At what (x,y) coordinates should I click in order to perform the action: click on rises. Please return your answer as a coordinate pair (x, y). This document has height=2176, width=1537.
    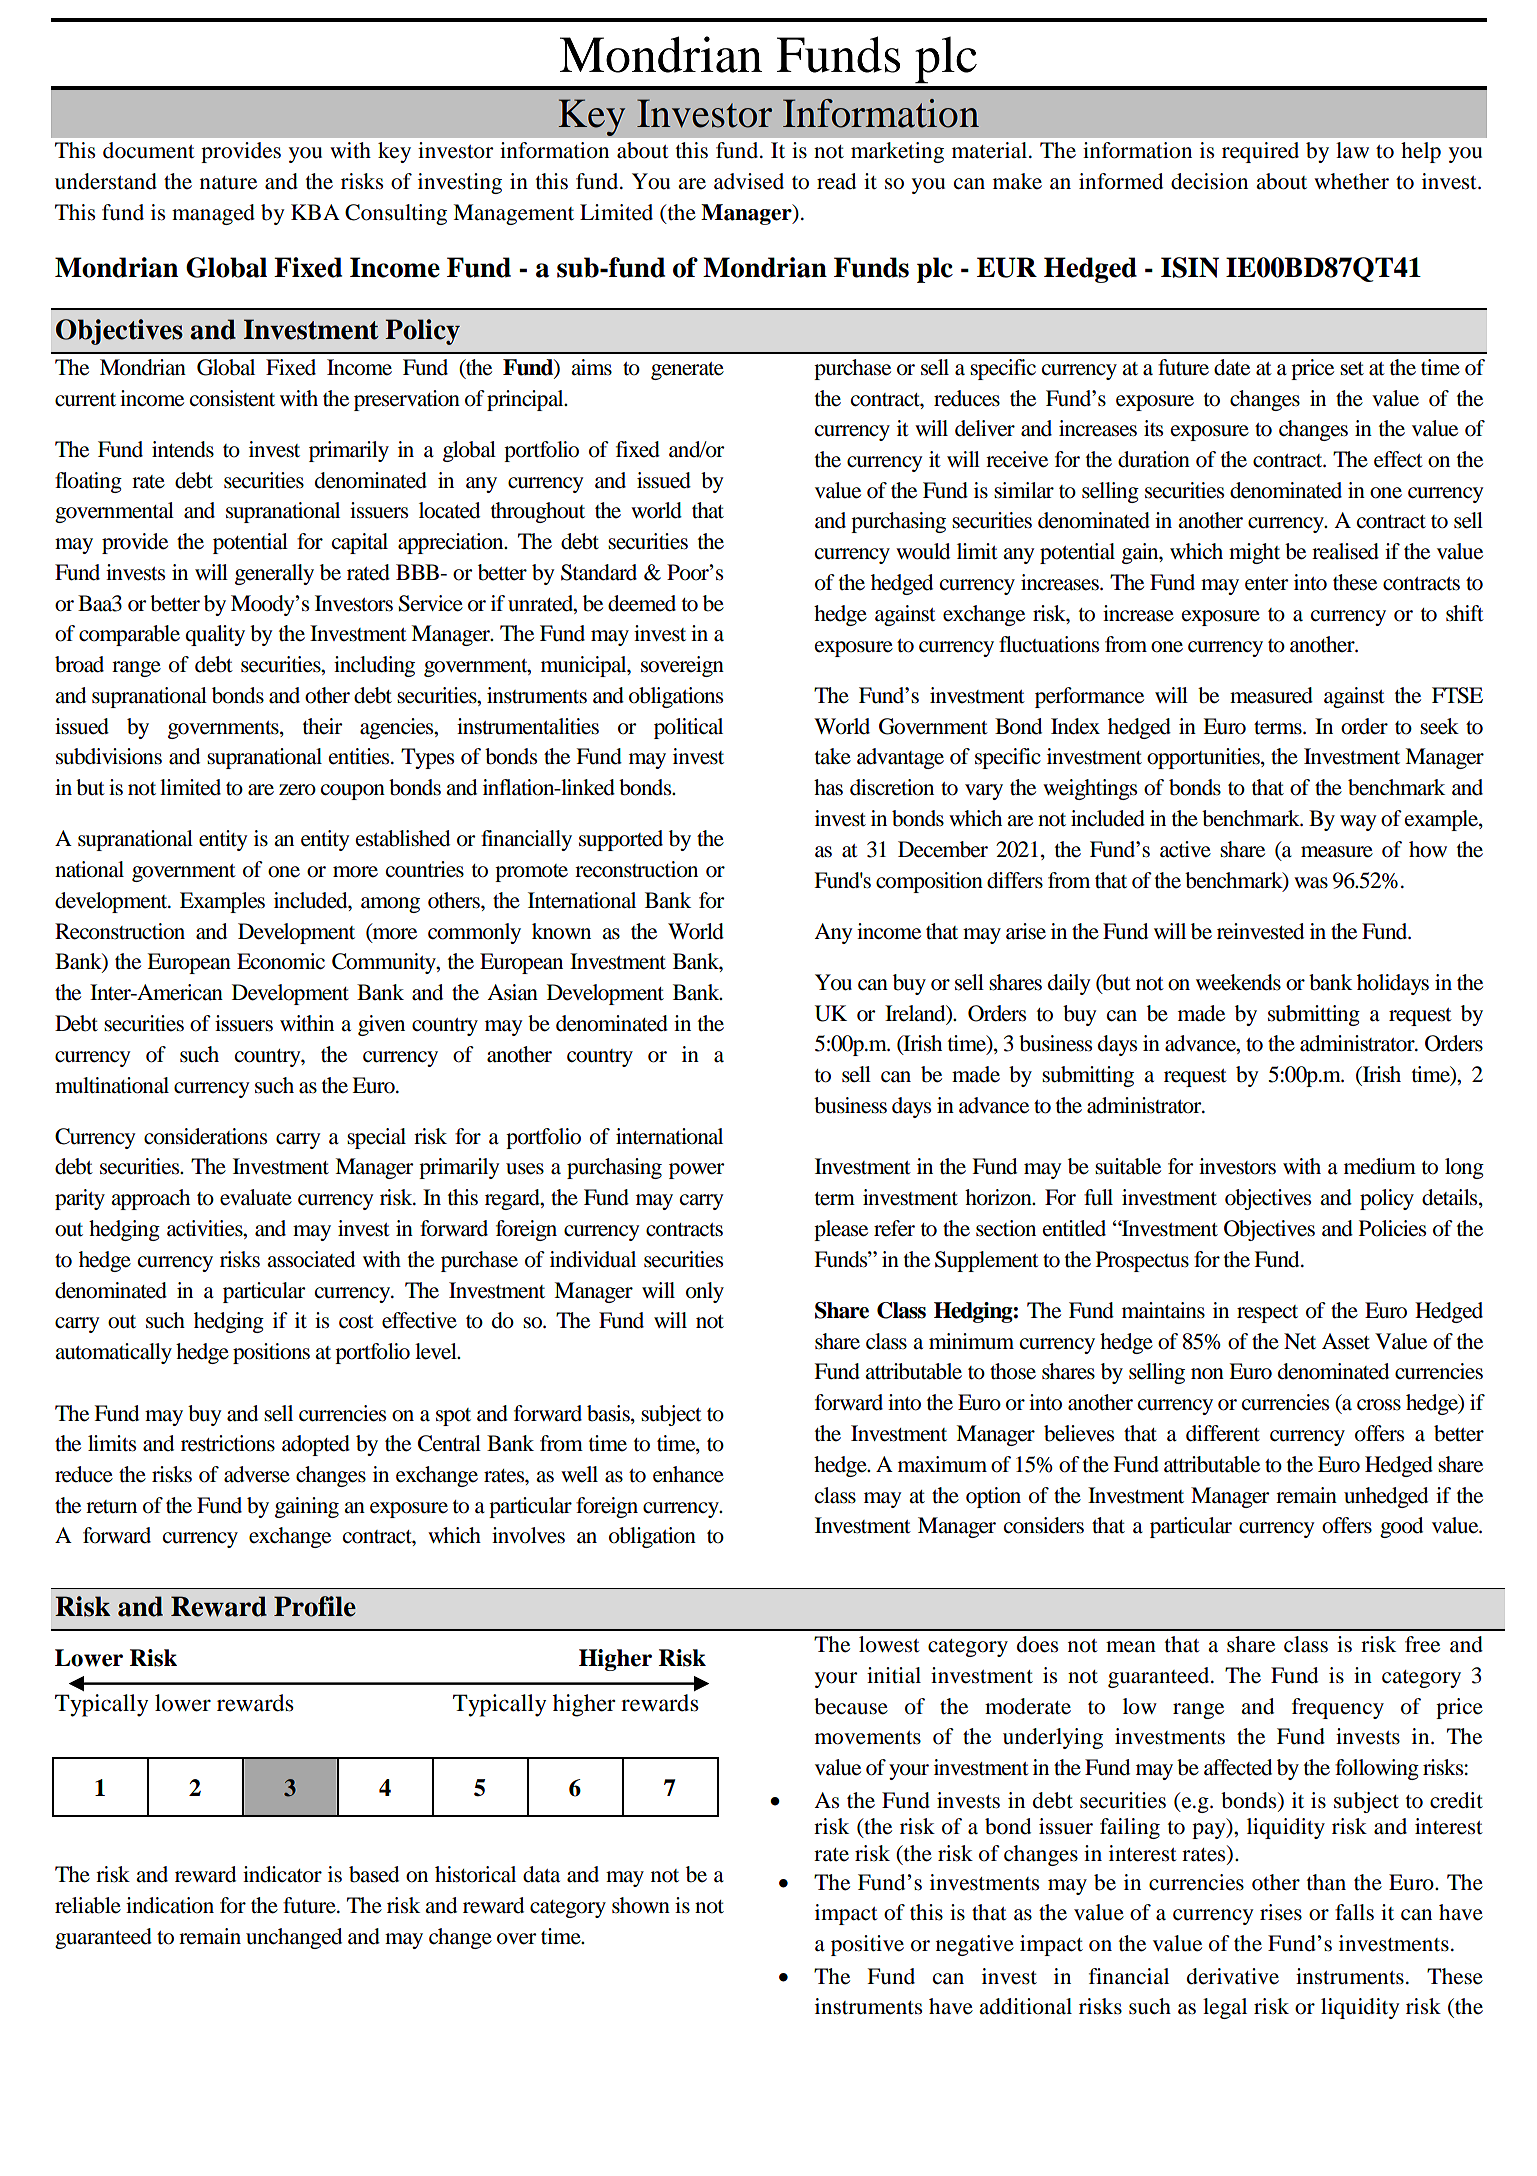
    Looking at the image, I should click on (1281, 1912).
